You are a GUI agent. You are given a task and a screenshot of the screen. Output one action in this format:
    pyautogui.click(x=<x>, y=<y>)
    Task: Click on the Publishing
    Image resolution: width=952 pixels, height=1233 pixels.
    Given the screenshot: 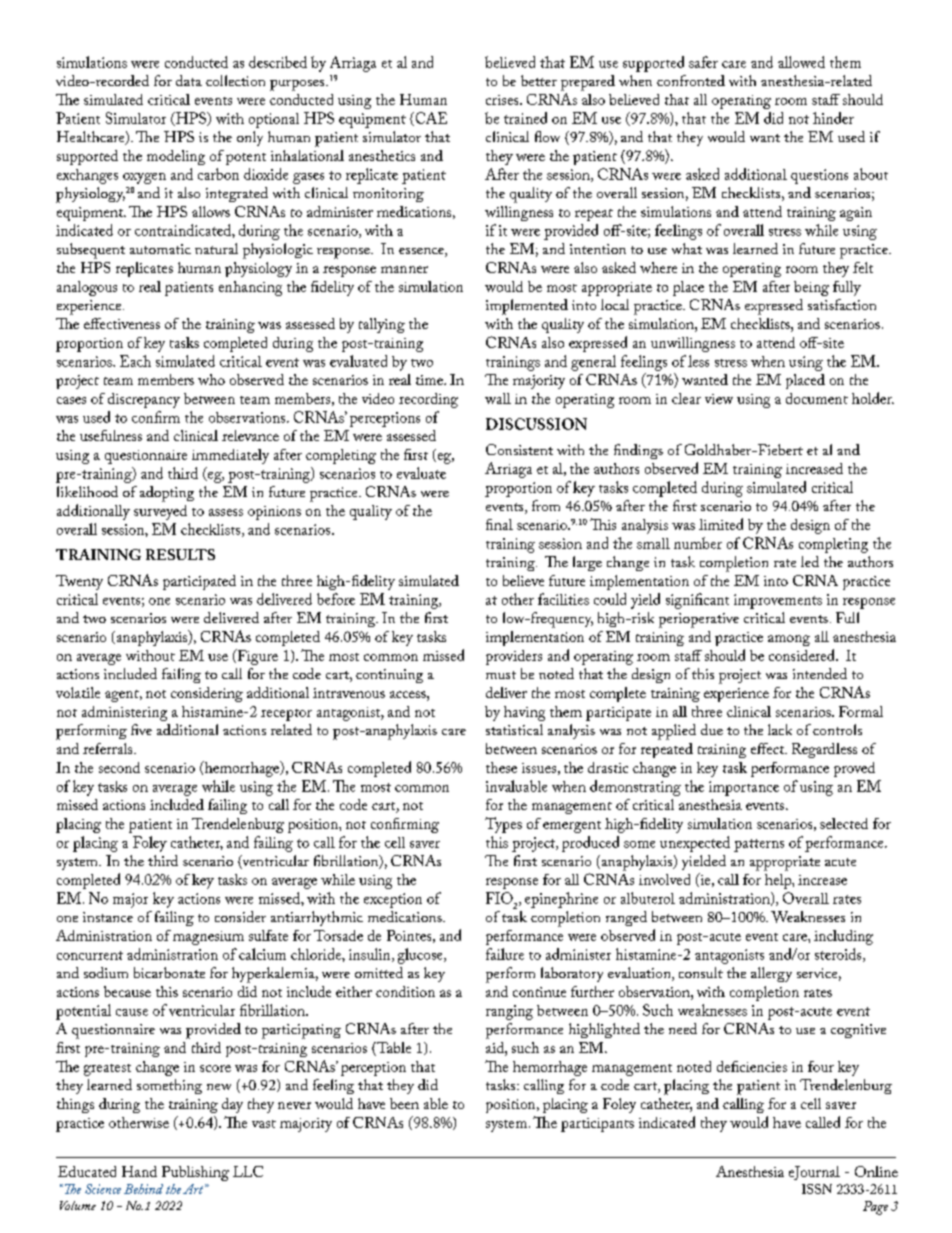 What is the action you would take?
    pyautogui.click(x=195, y=1173)
